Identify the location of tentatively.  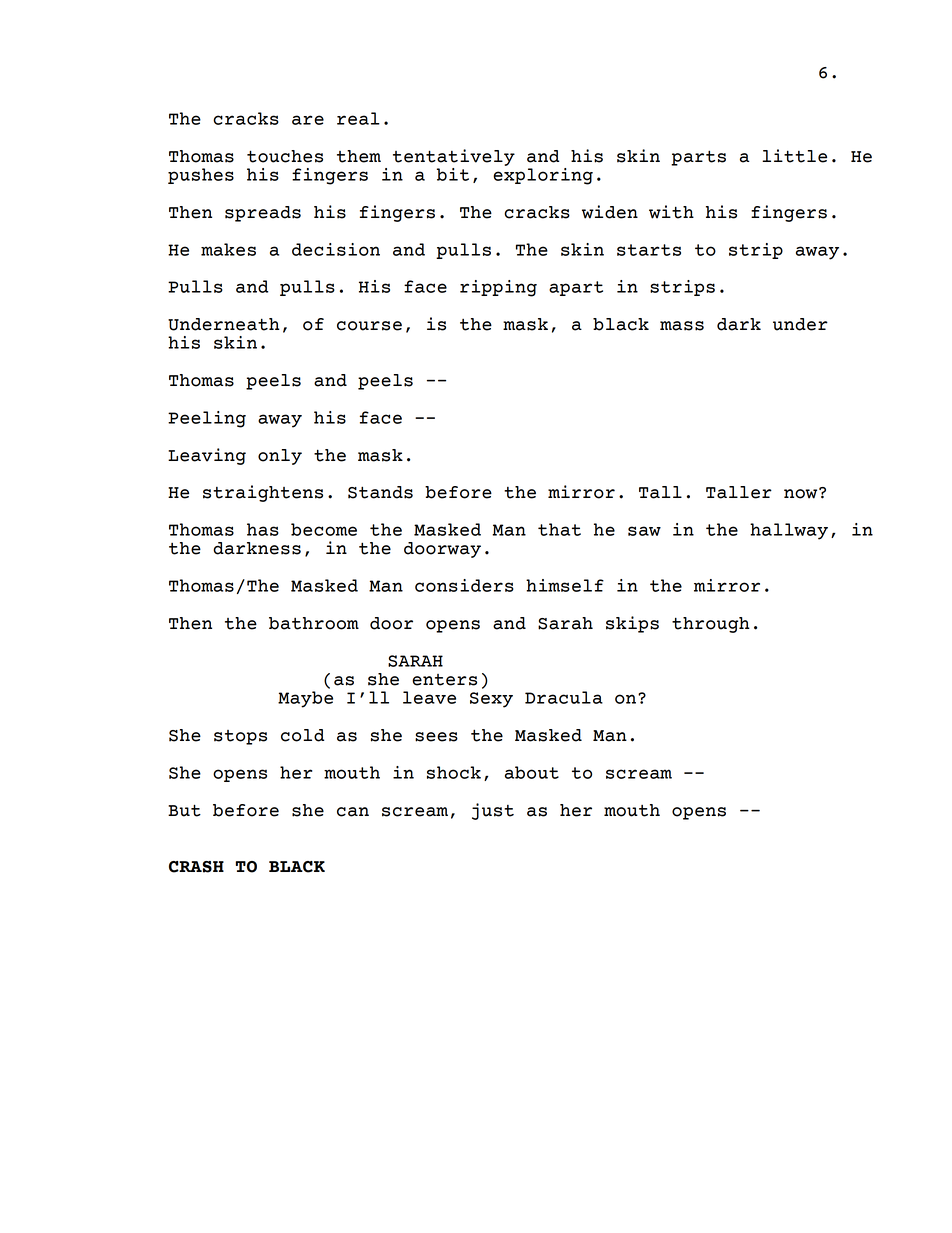
(454, 157).
